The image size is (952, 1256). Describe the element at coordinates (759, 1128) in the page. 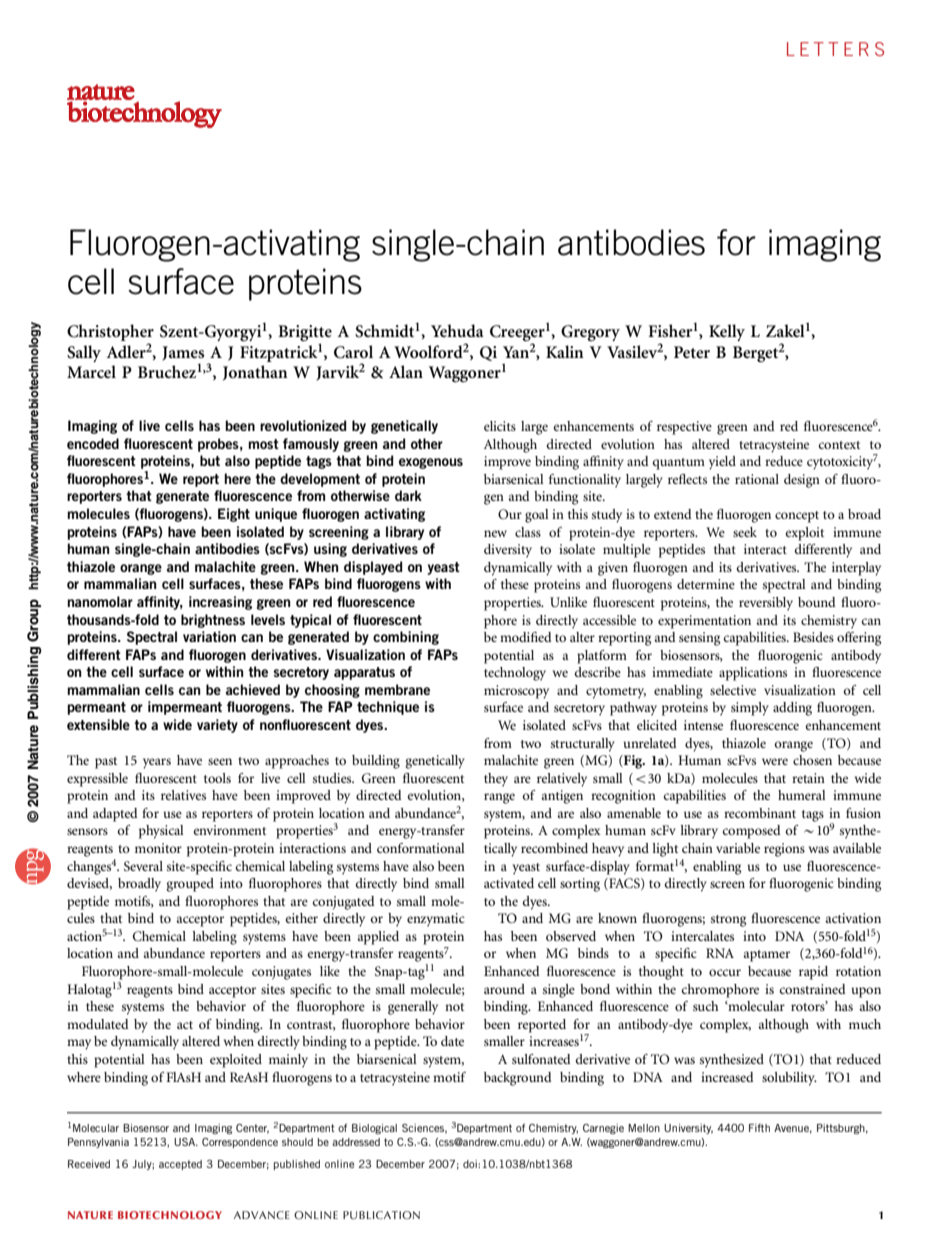

I see `Fifth` at that location.
